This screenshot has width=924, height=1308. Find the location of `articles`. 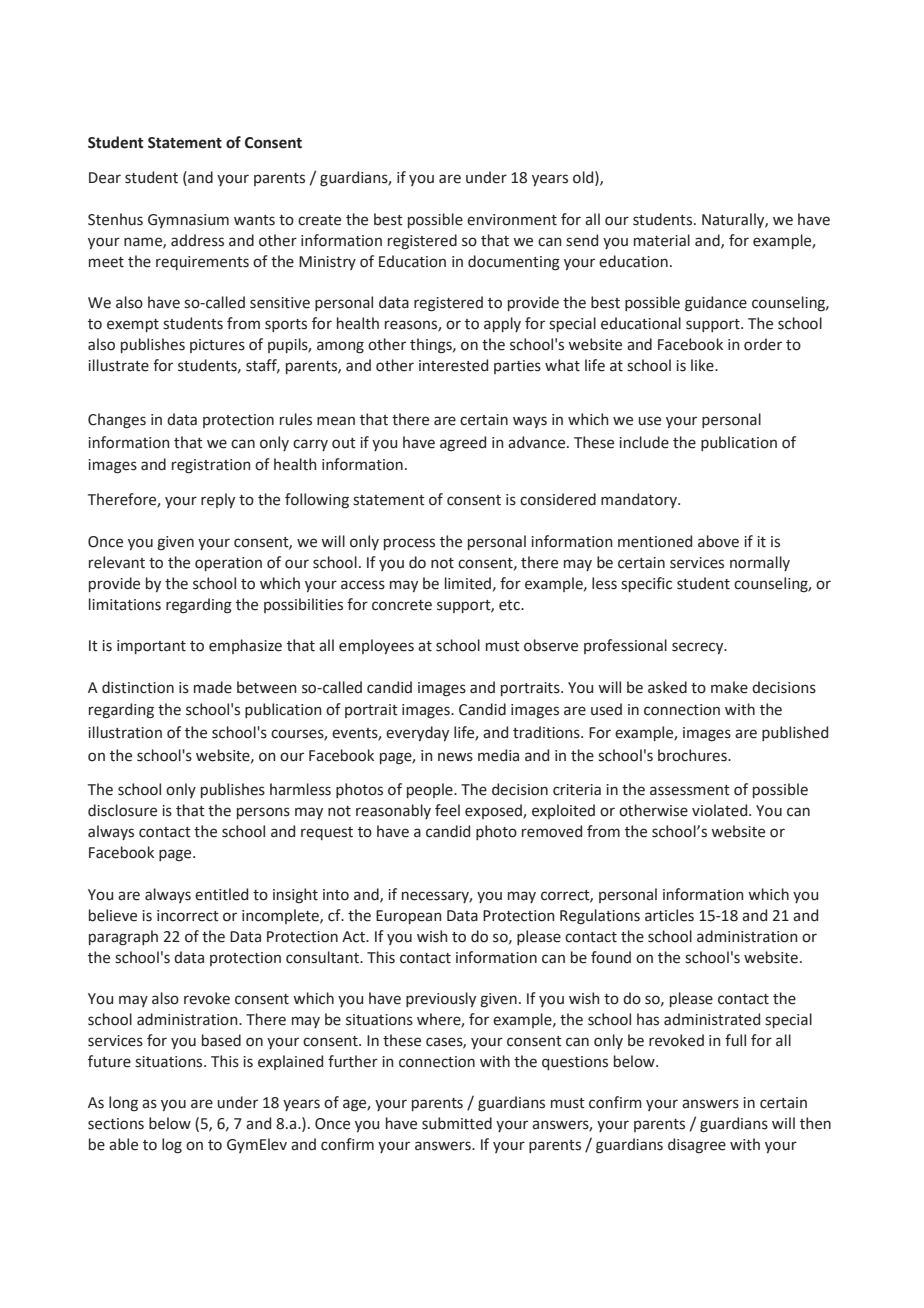

articles is located at coordinates (669, 915).
